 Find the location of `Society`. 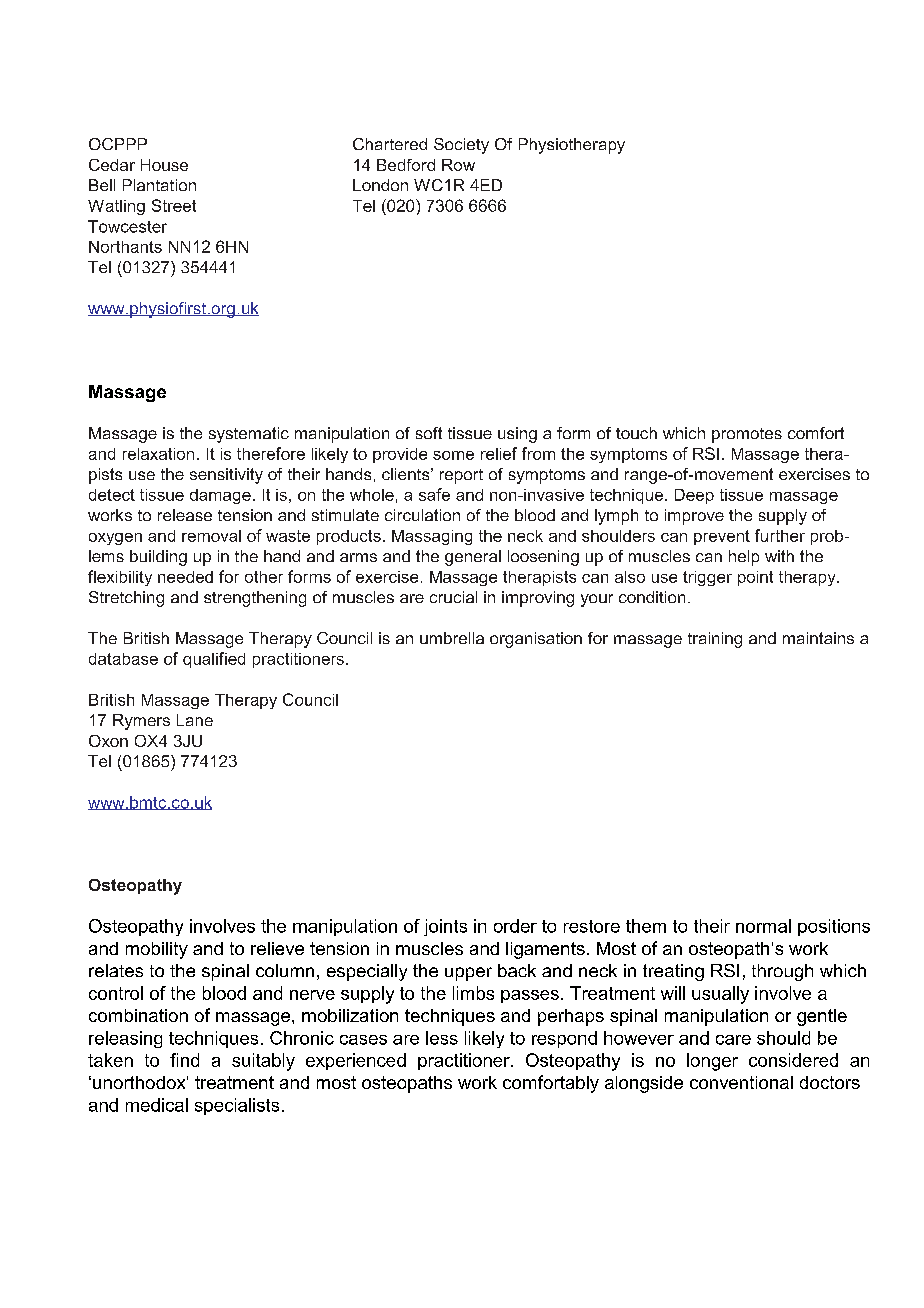

Society is located at coordinates (461, 146).
